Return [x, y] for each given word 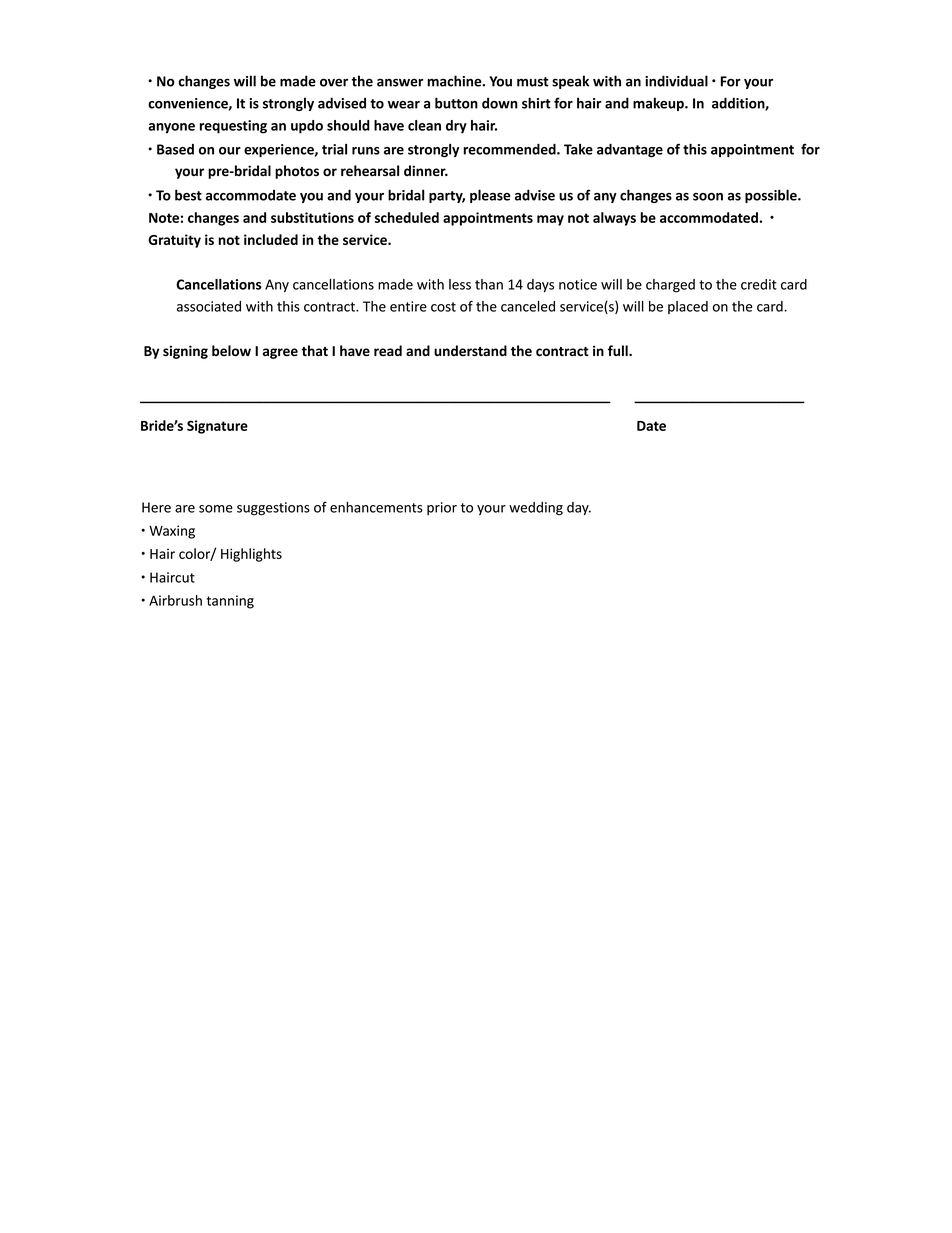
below [231, 350]
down [500, 103]
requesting [233, 127]
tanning [230, 602]
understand [470, 350]
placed [688, 307]
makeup [659, 104]
